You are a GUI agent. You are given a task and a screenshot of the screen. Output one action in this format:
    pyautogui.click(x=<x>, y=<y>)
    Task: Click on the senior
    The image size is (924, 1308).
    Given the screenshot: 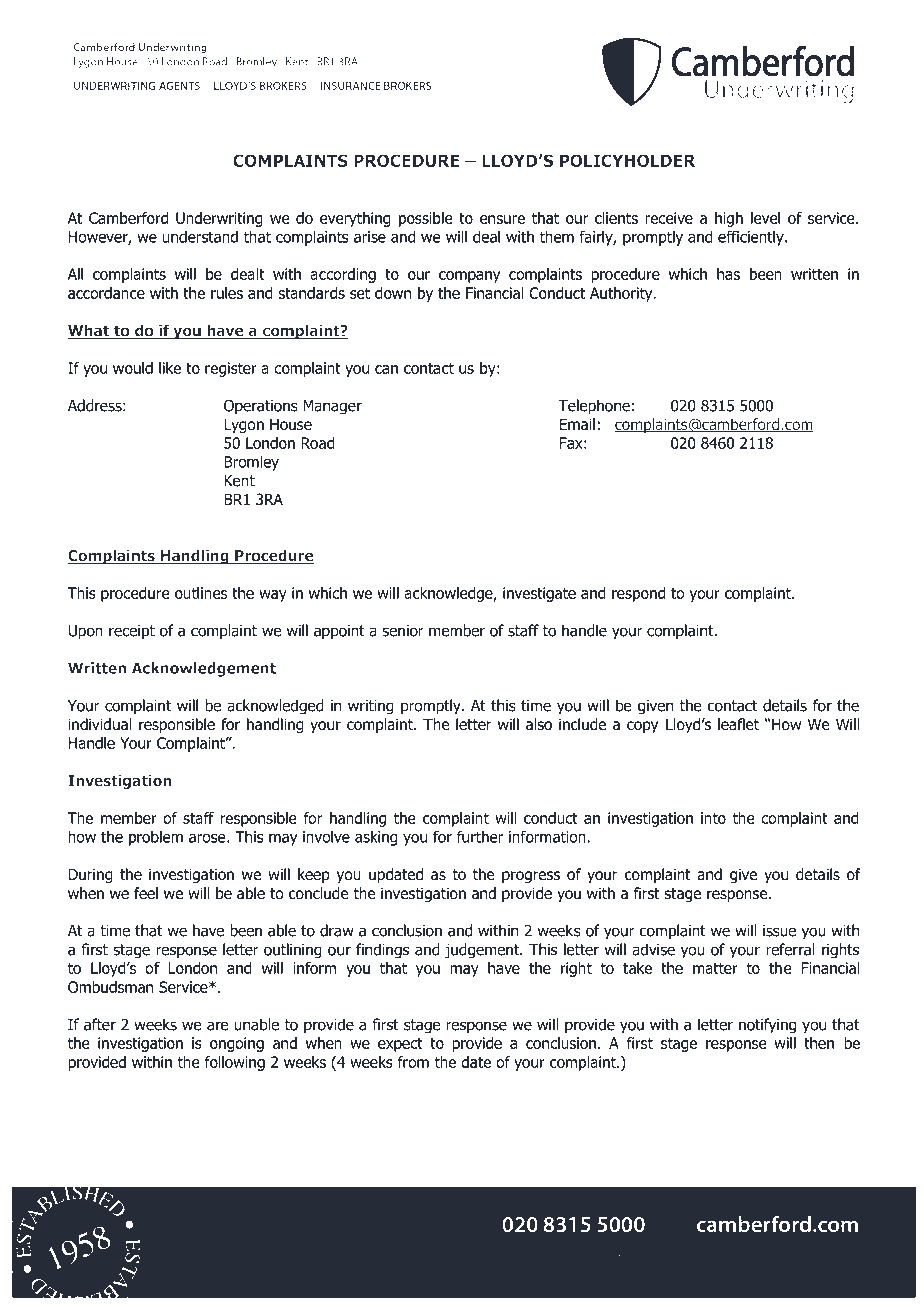 What is the action you would take?
    pyautogui.click(x=403, y=631)
